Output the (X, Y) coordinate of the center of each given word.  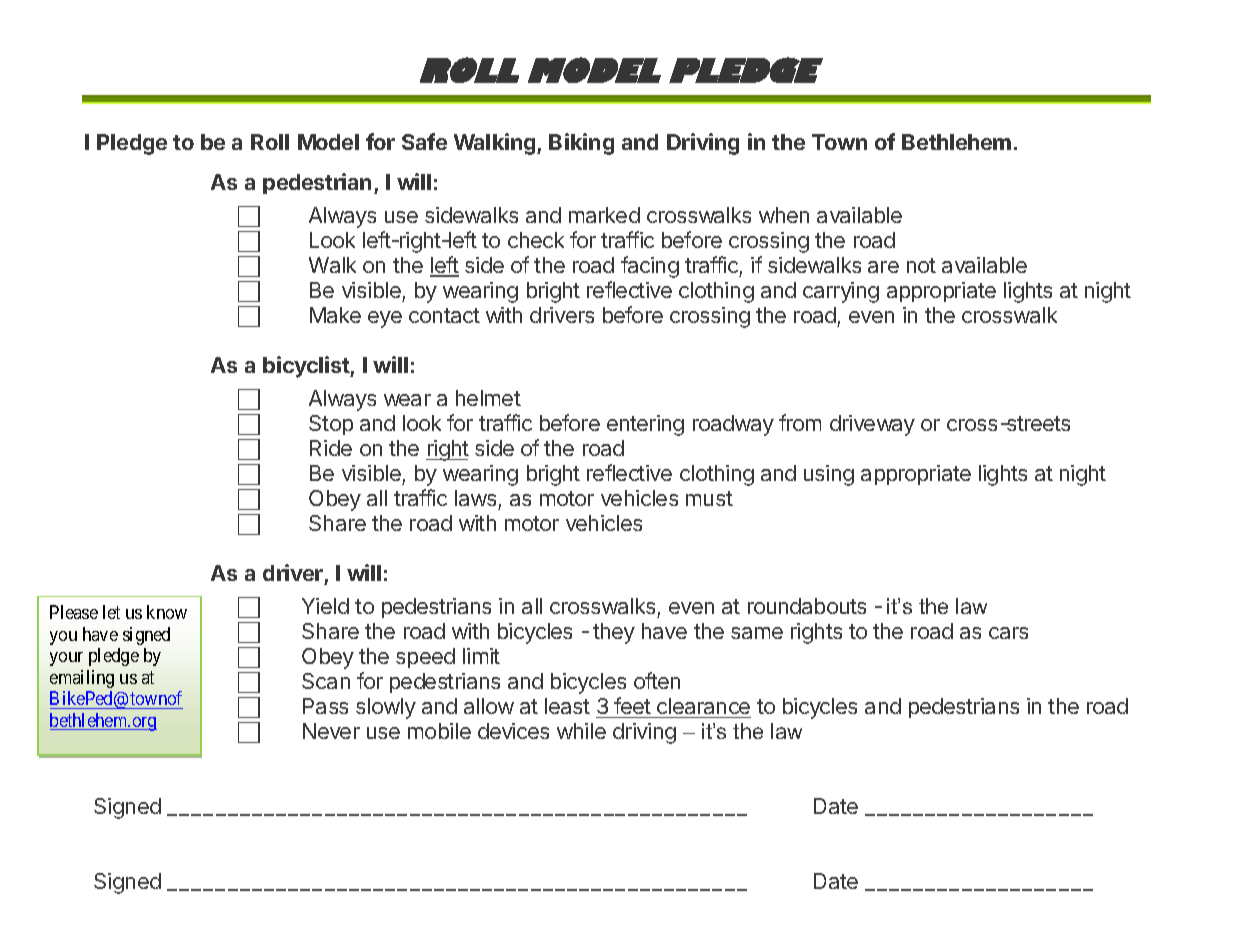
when (784, 215)
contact (444, 315)
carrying (841, 292)
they (614, 633)
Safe (424, 141)
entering (645, 425)
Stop (331, 425)
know (167, 612)
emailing (82, 679)
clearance (703, 706)
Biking (581, 144)
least (567, 706)
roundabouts (807, 606)
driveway (872, 425)
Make (335, 315)
